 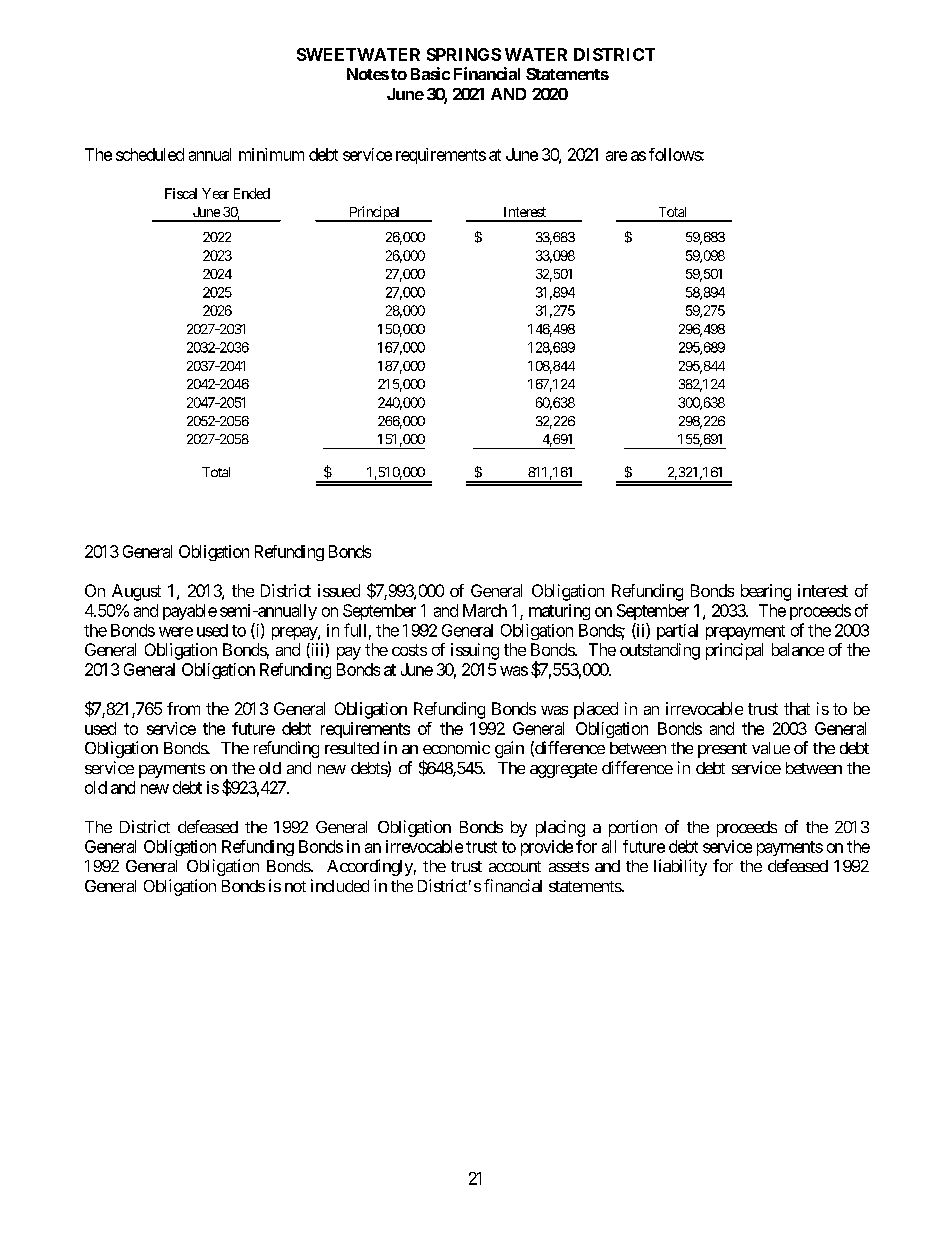 I want to click on Basic, so click(x=430, y=73).
